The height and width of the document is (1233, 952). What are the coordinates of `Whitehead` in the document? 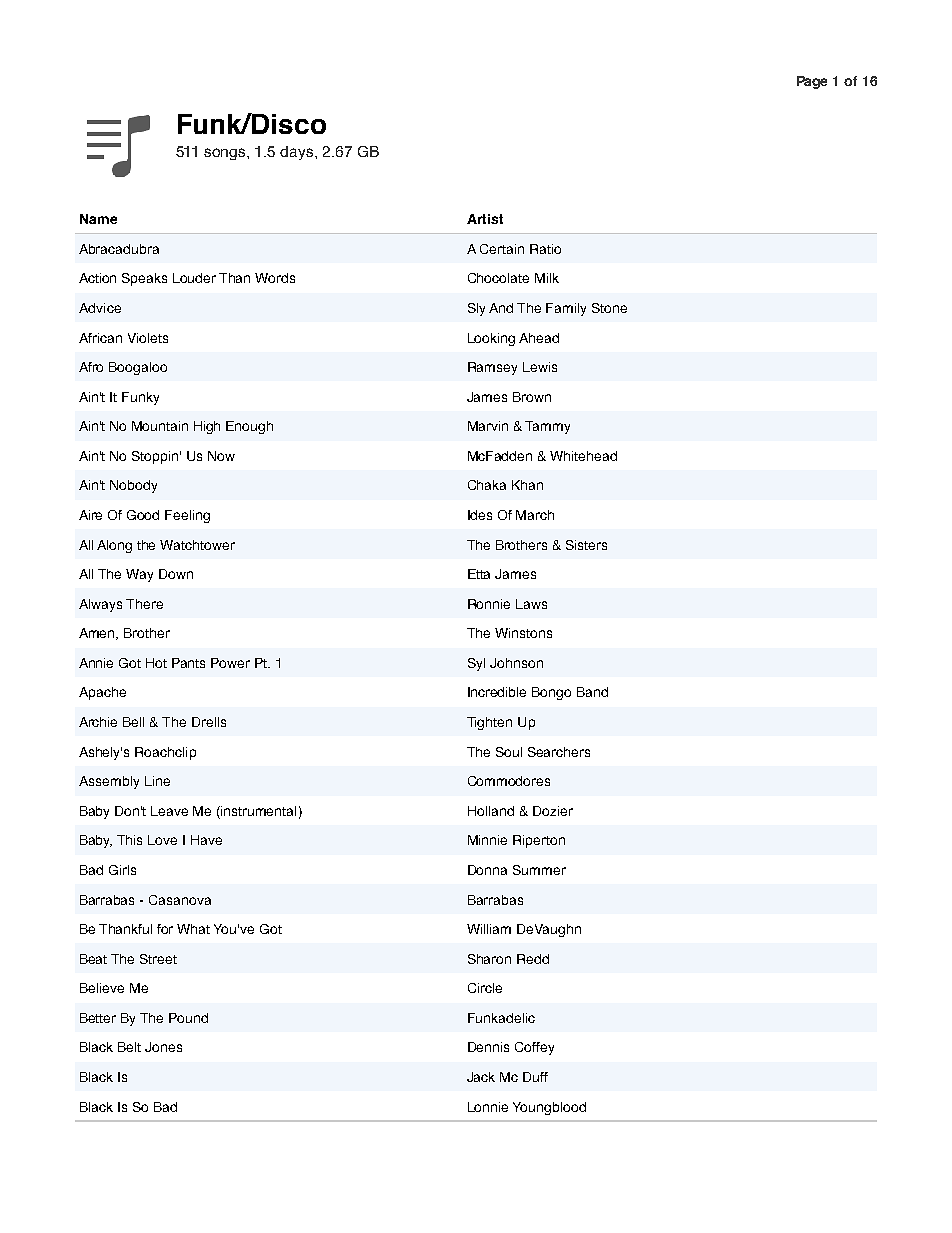 It's located at (583, 456).
